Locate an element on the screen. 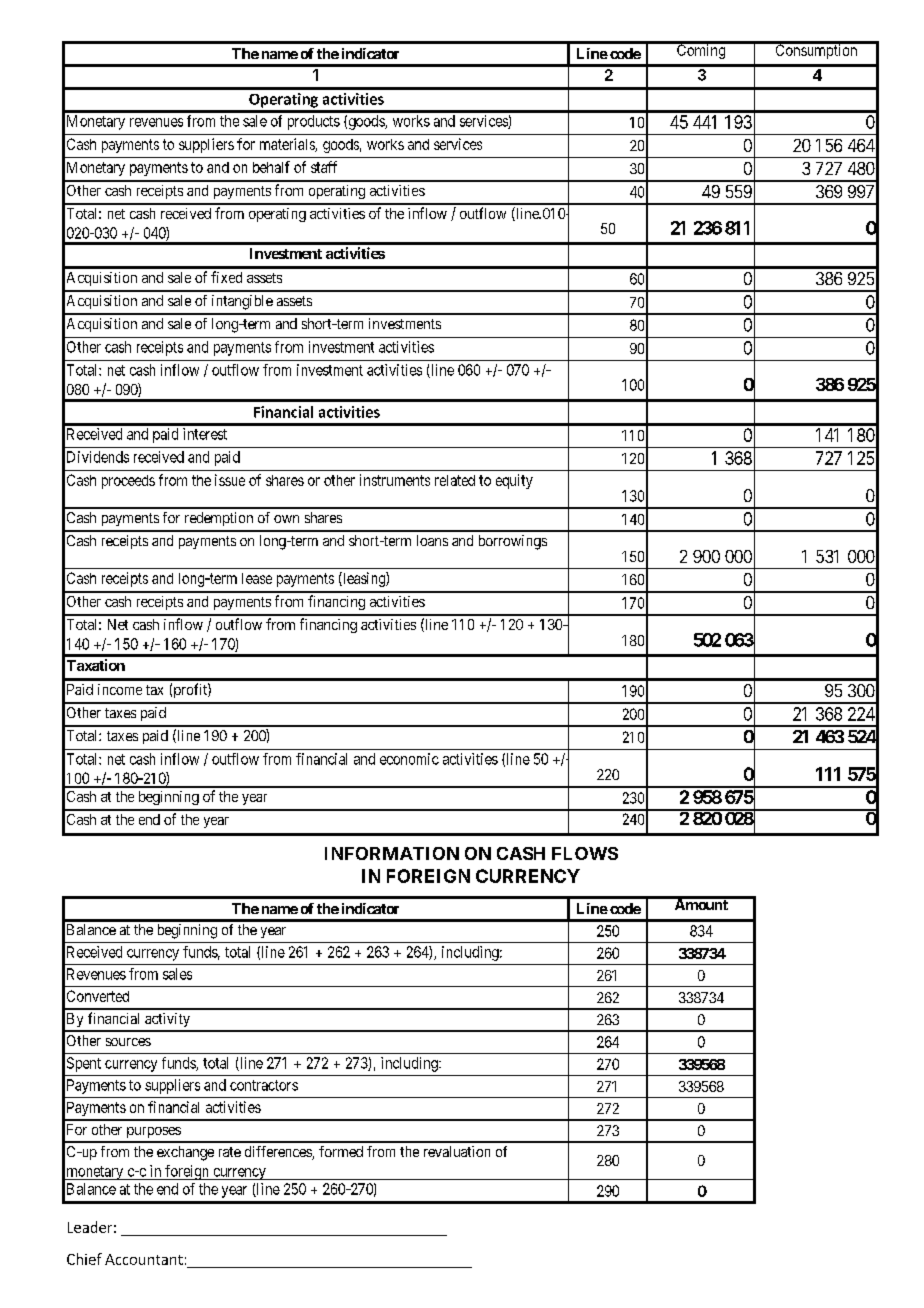  products is located at coordinates (314, 122).
